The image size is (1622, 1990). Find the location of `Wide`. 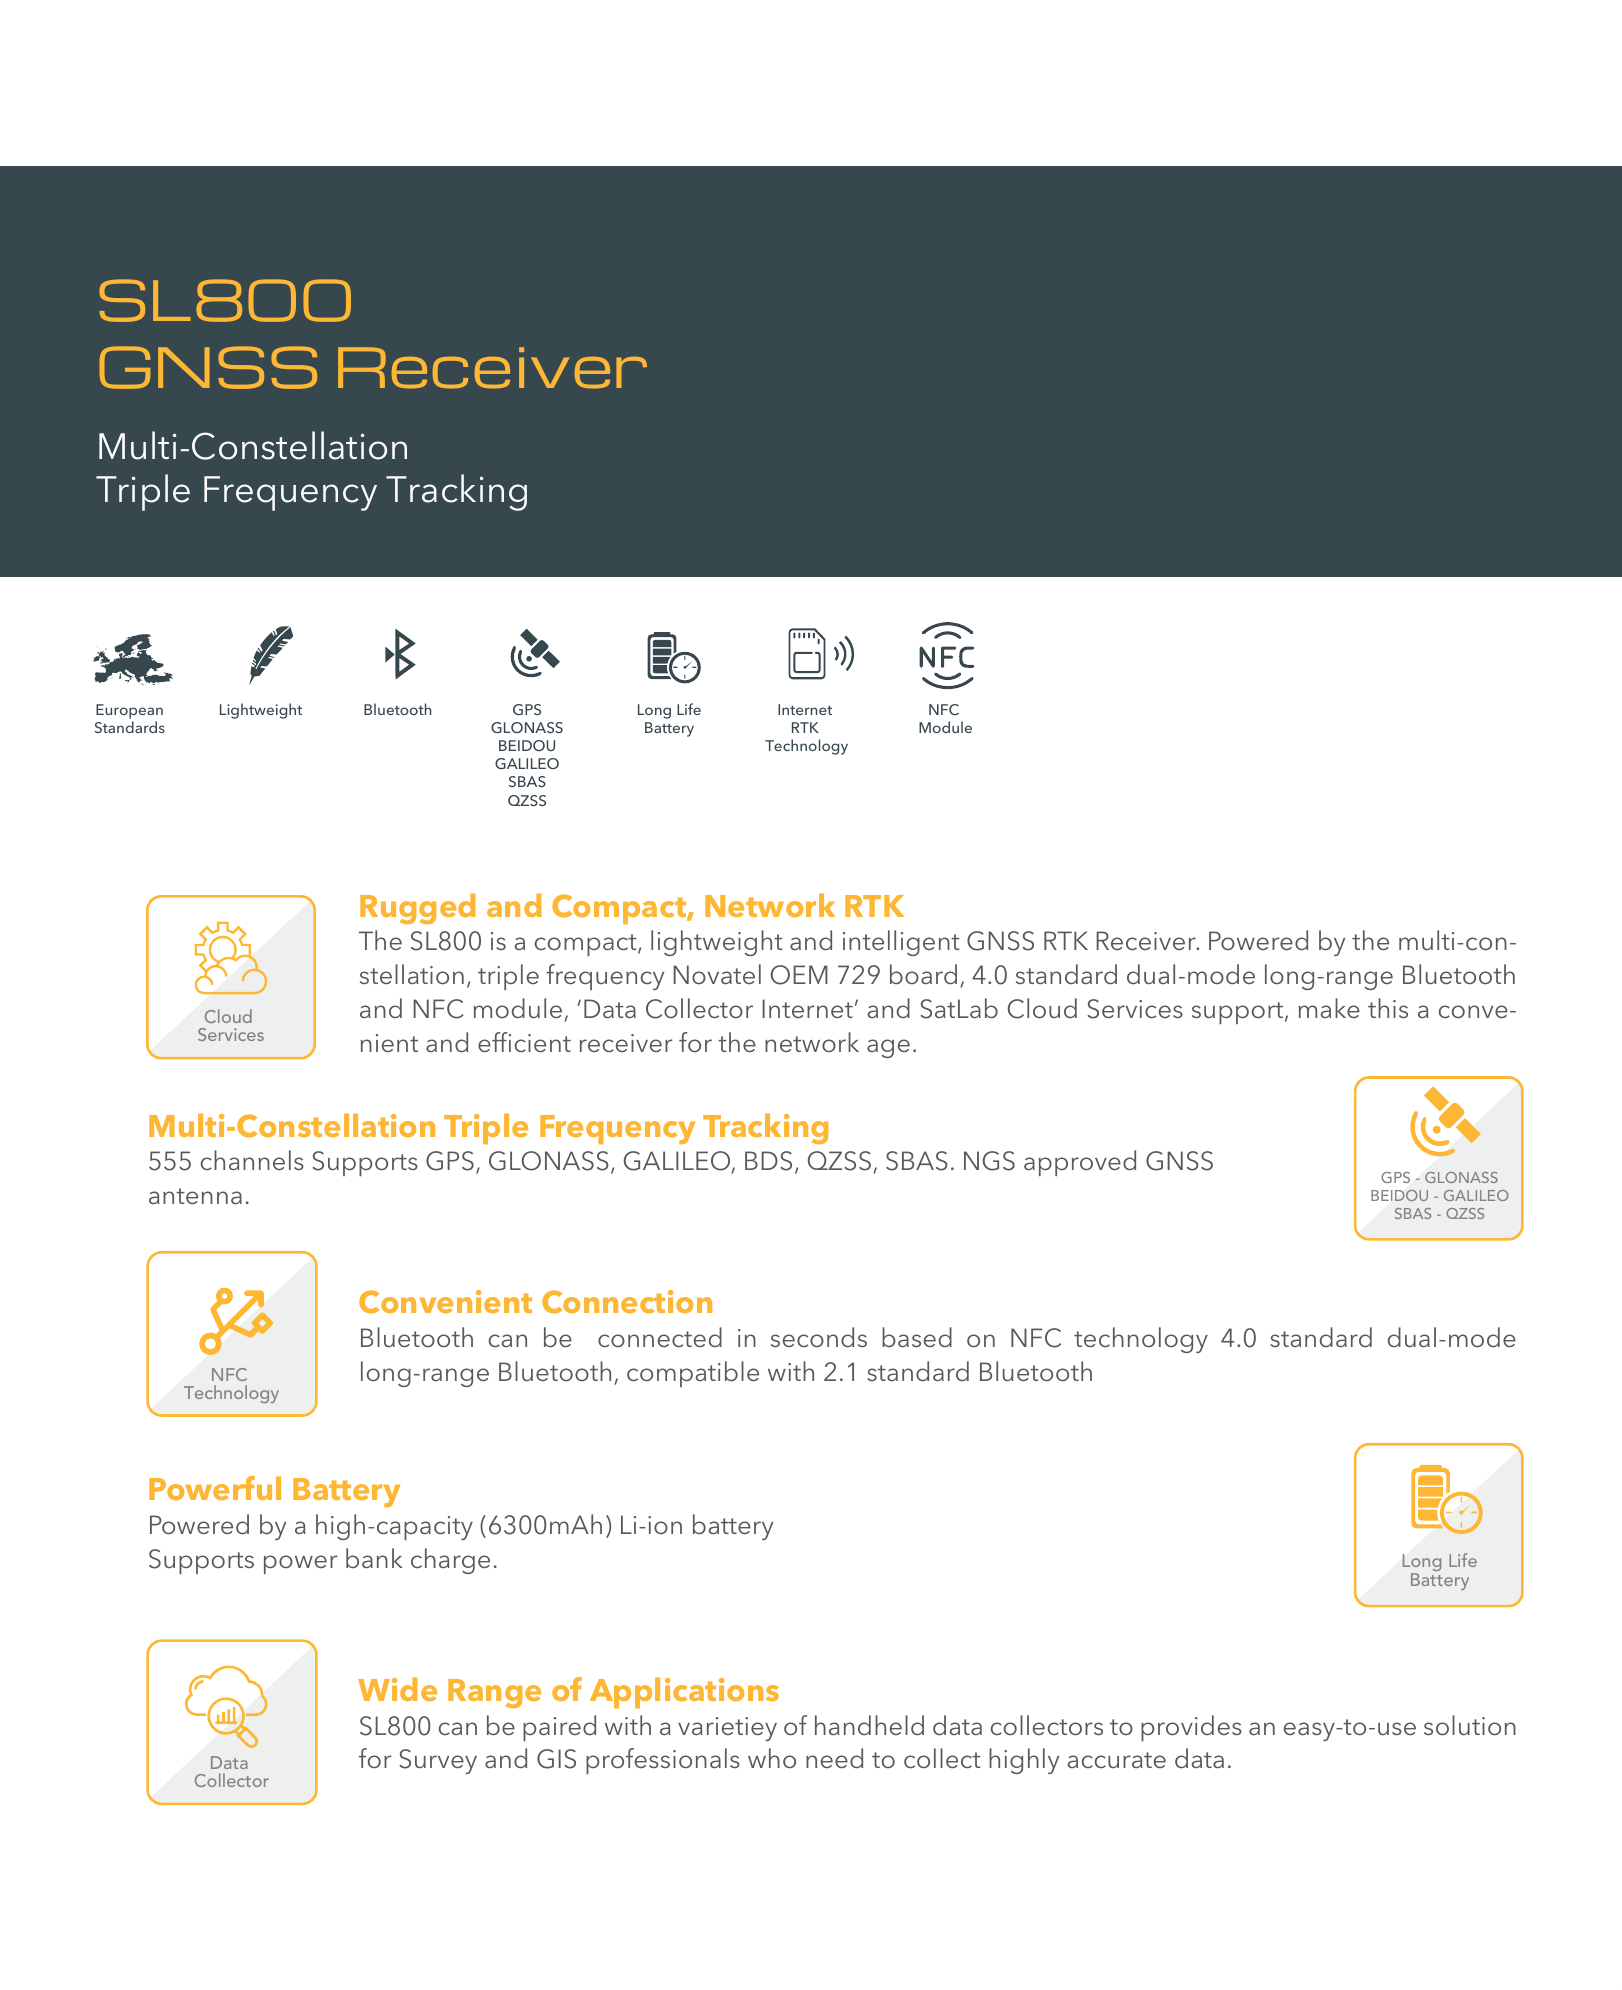

Wide is located at coordinates (397, 1689).
